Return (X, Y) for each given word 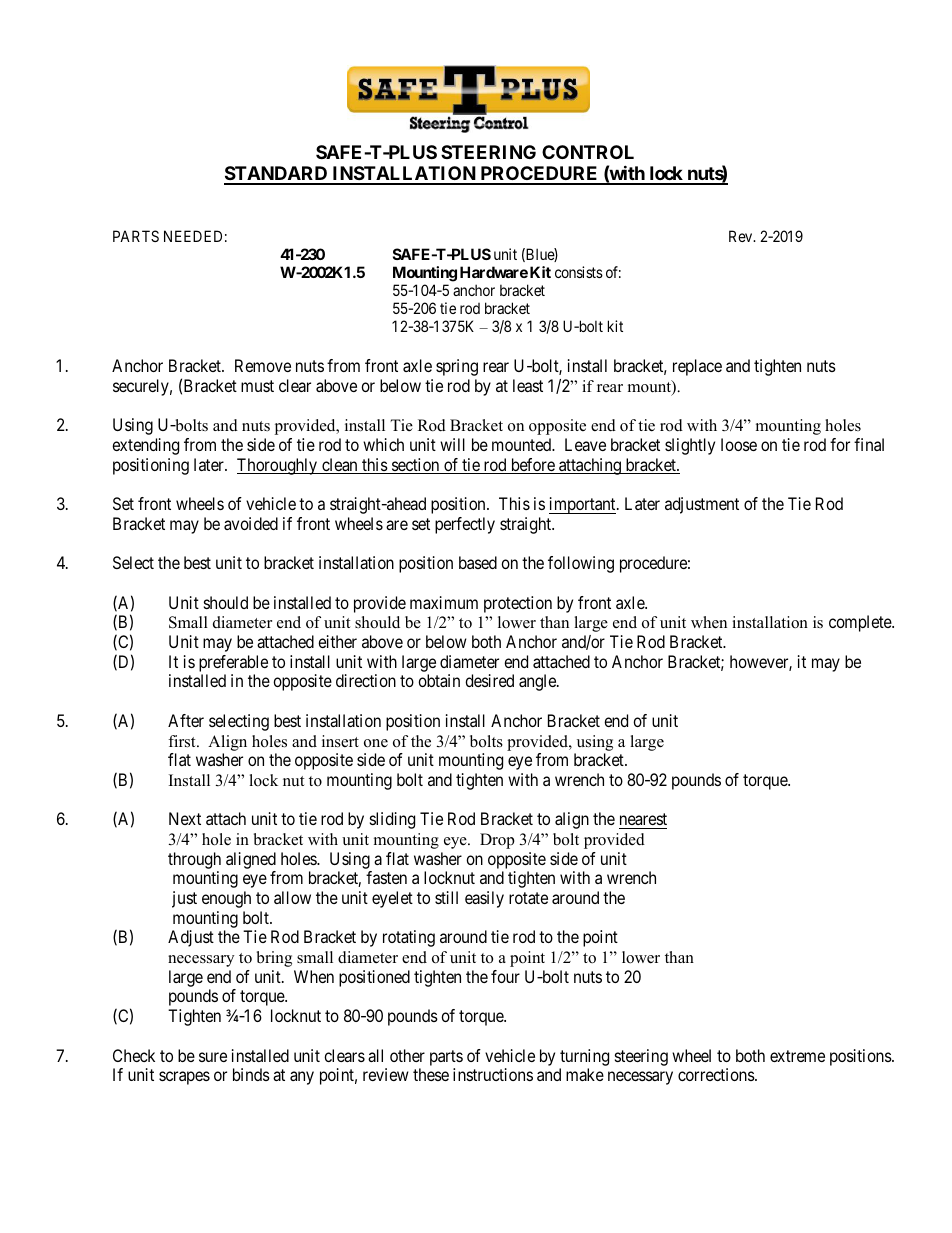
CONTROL (588, 152)
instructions (493, 1074)
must (257, 386)
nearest (643, 819)
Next (185, 818)
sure (213, 1057)
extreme (797, 1056)
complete (861, 623)
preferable (233, 663)
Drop (497, 841)
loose (739, 444)
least (528, 385)
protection (518, 604)
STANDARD (277, 175)
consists (579, 272)
